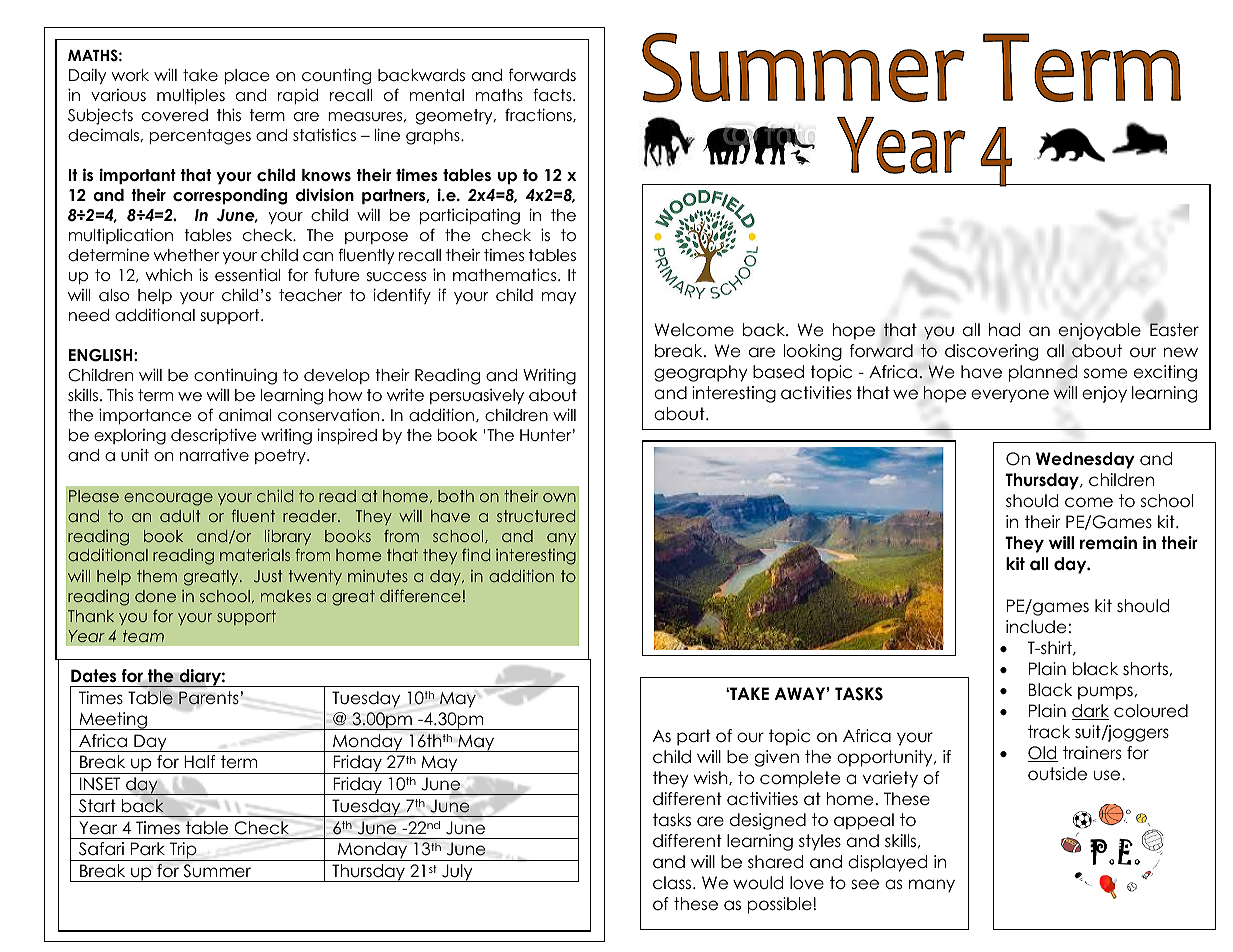 This page has height=952, width=1233. Describe the element at coordinates (143, 636) in the page. I see `team` at that location.
